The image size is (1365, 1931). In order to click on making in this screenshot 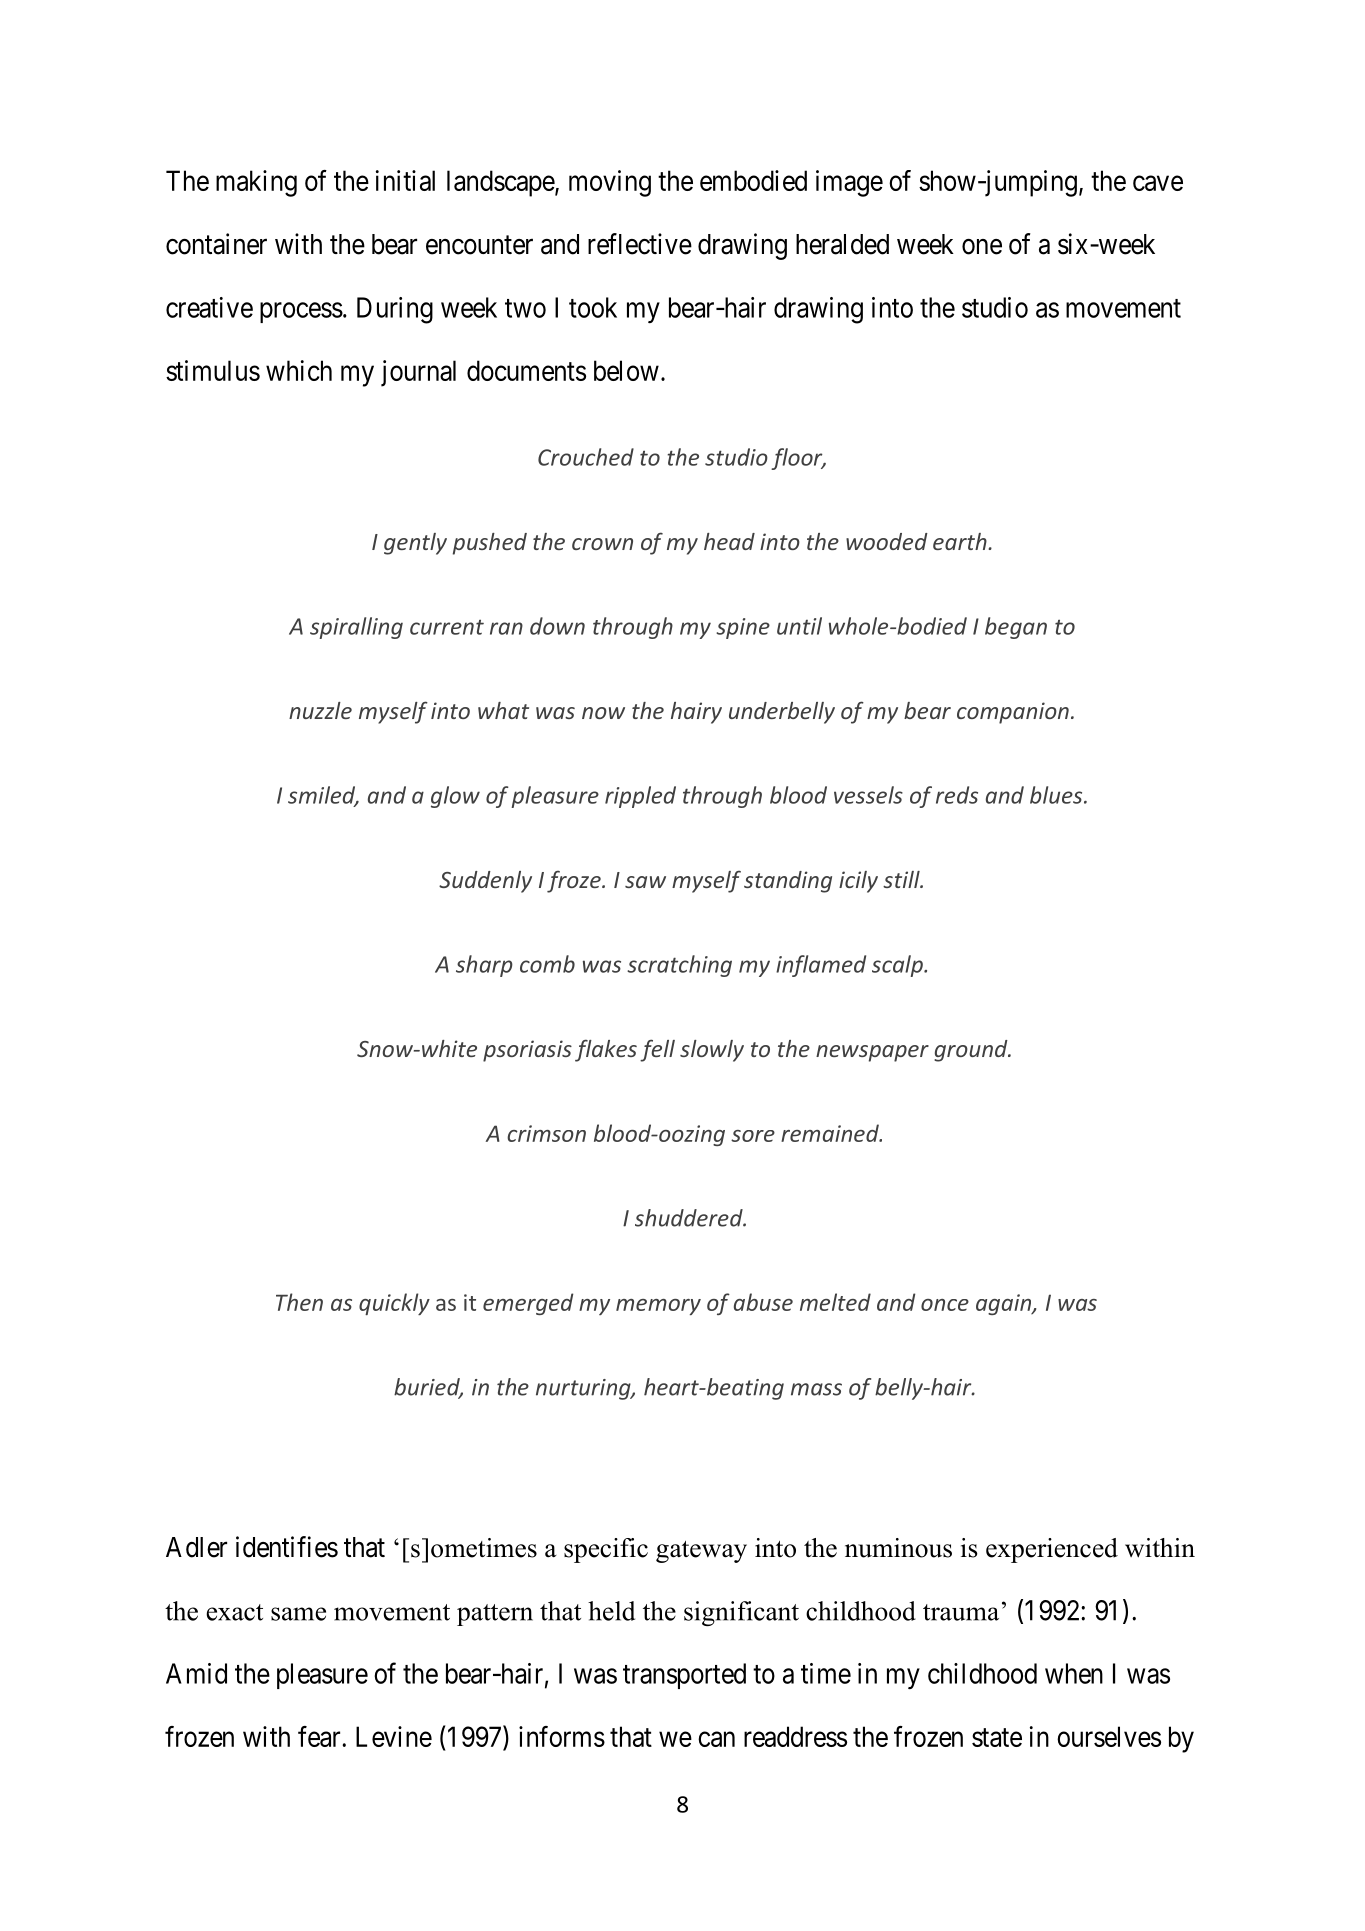, I will do `click(256, 183)`.
